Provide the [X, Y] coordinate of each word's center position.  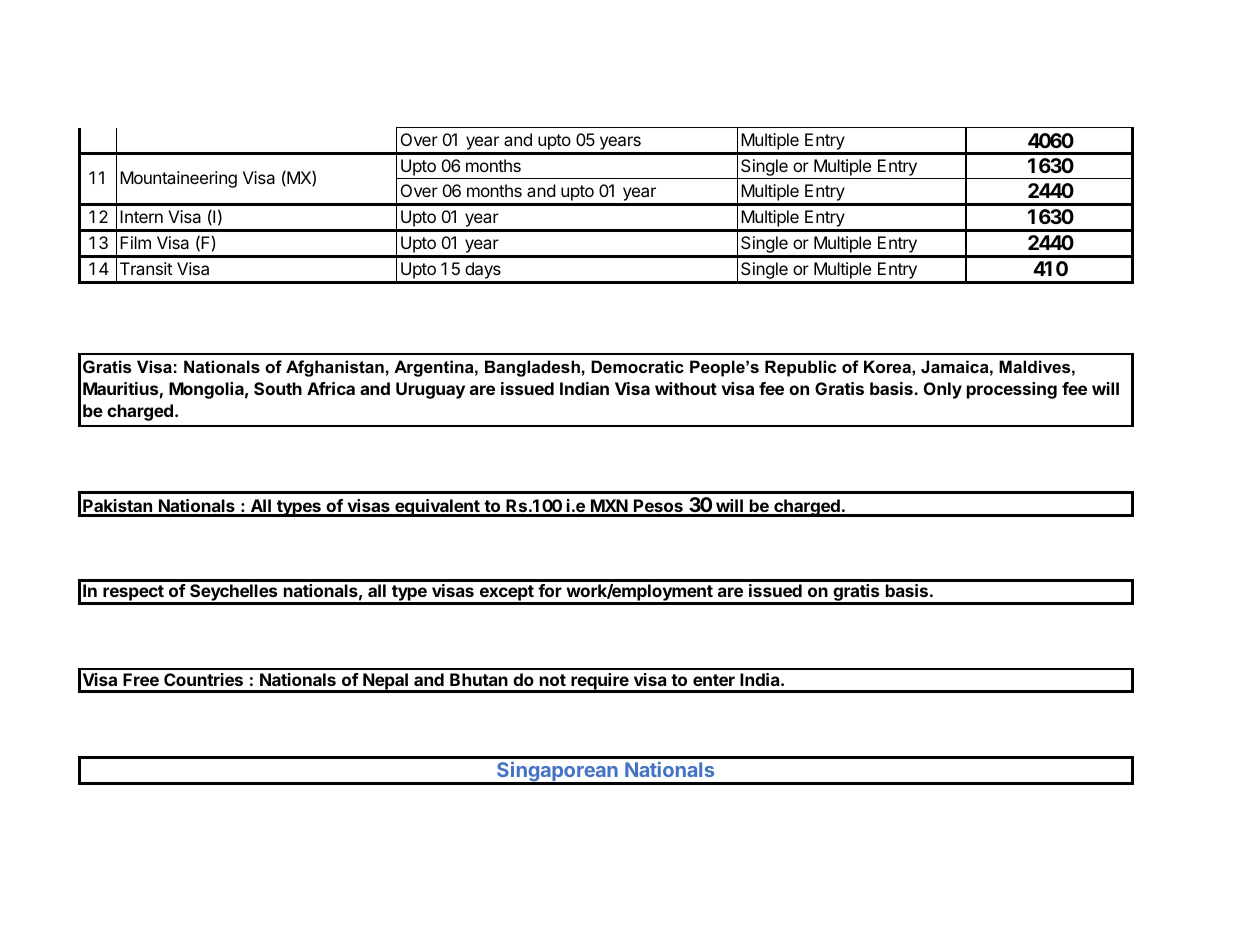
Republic [800, 368]
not [553, 680]
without [686, 388]
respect [133, 594]
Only [943, 390]
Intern [141, 216]
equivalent [437, 508]
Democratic [637, 366]
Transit [146, 268]
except [506, 594]
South [278, 388]
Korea [888, 366]
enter [714, 680]
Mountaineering [178, 179]
